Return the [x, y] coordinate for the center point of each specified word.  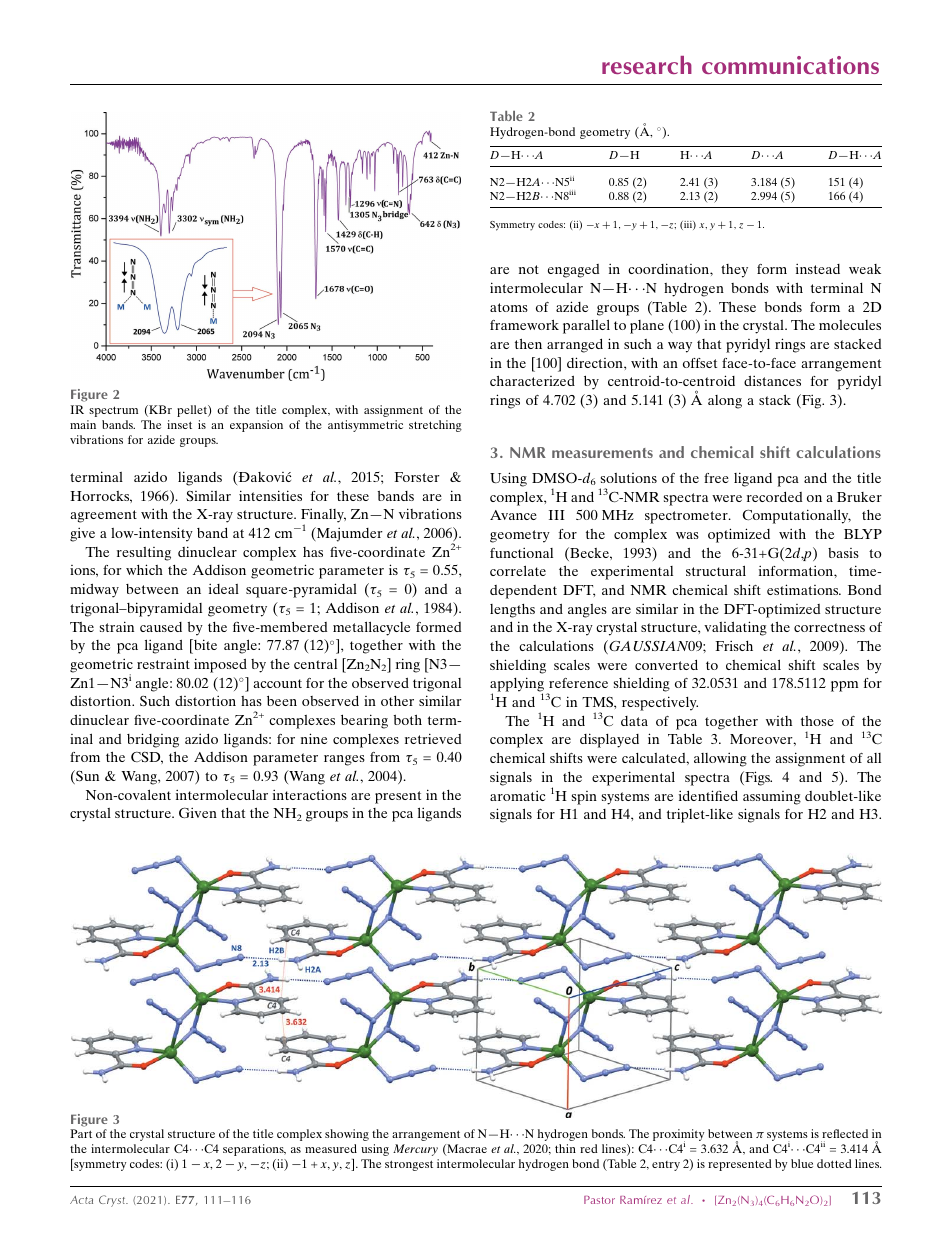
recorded [774, 496]
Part [81, 1133]
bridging [153, 740]
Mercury [415, 1150]
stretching [435, 426]
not [529, 269]
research [647, 65]
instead [818, 268]
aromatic [517, 795]
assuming [772, 798]
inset [179, 424]
